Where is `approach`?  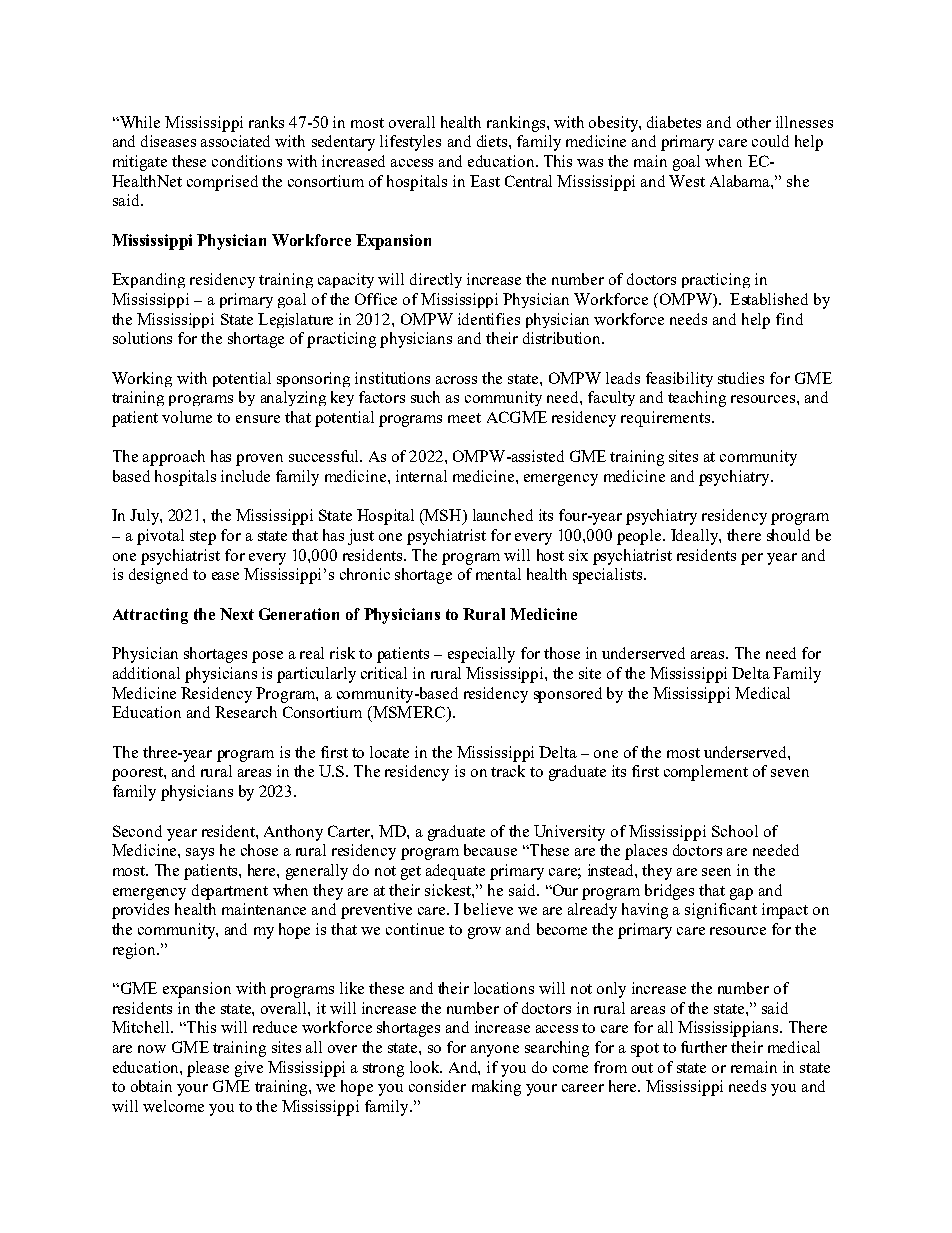
approach is located at coordinates (174, 458).
